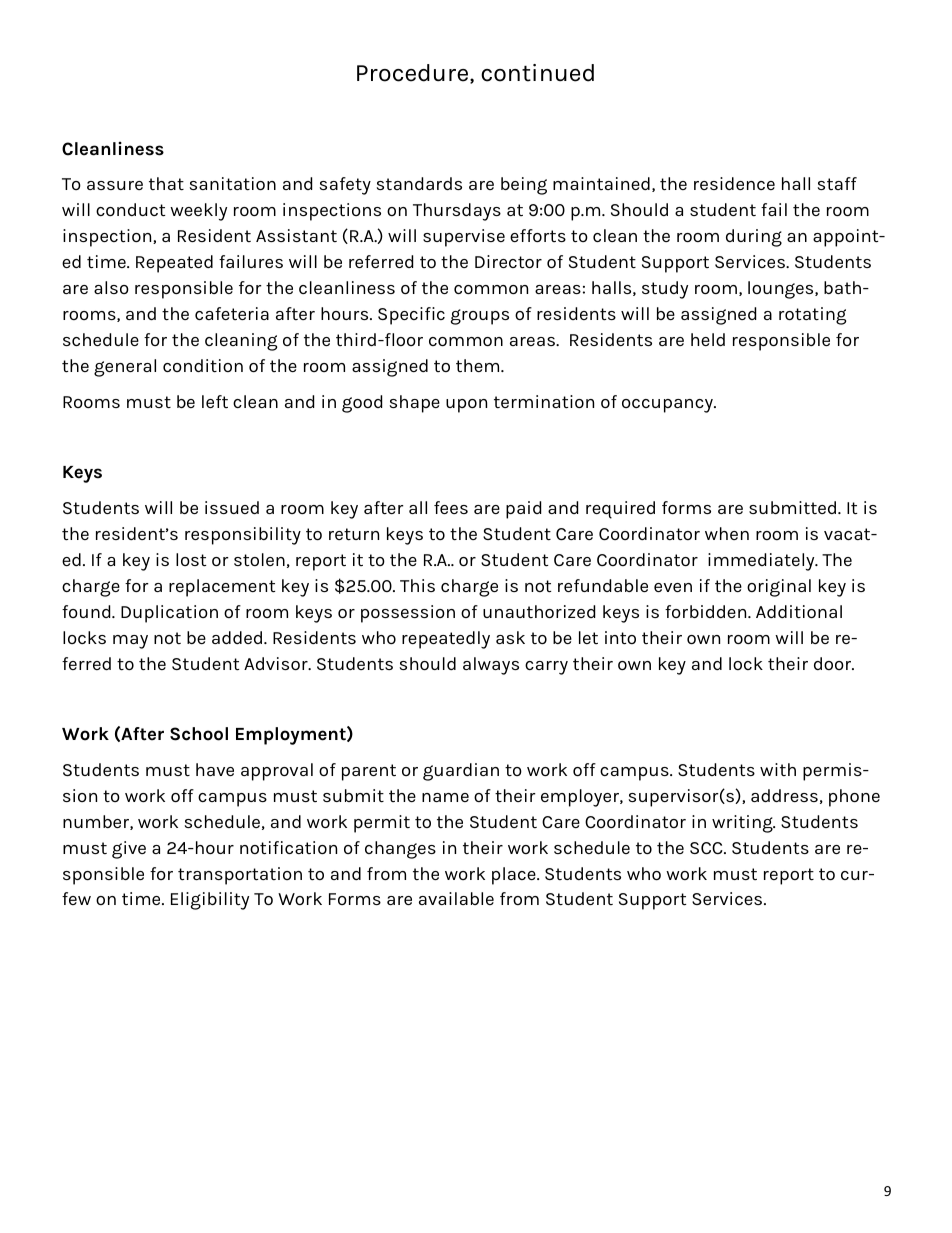 This screenshot has width=952, height=1233. What do you see at coordinates (456, 898) in the screenshot?
I see `available` at bounding box center [456, 898].
